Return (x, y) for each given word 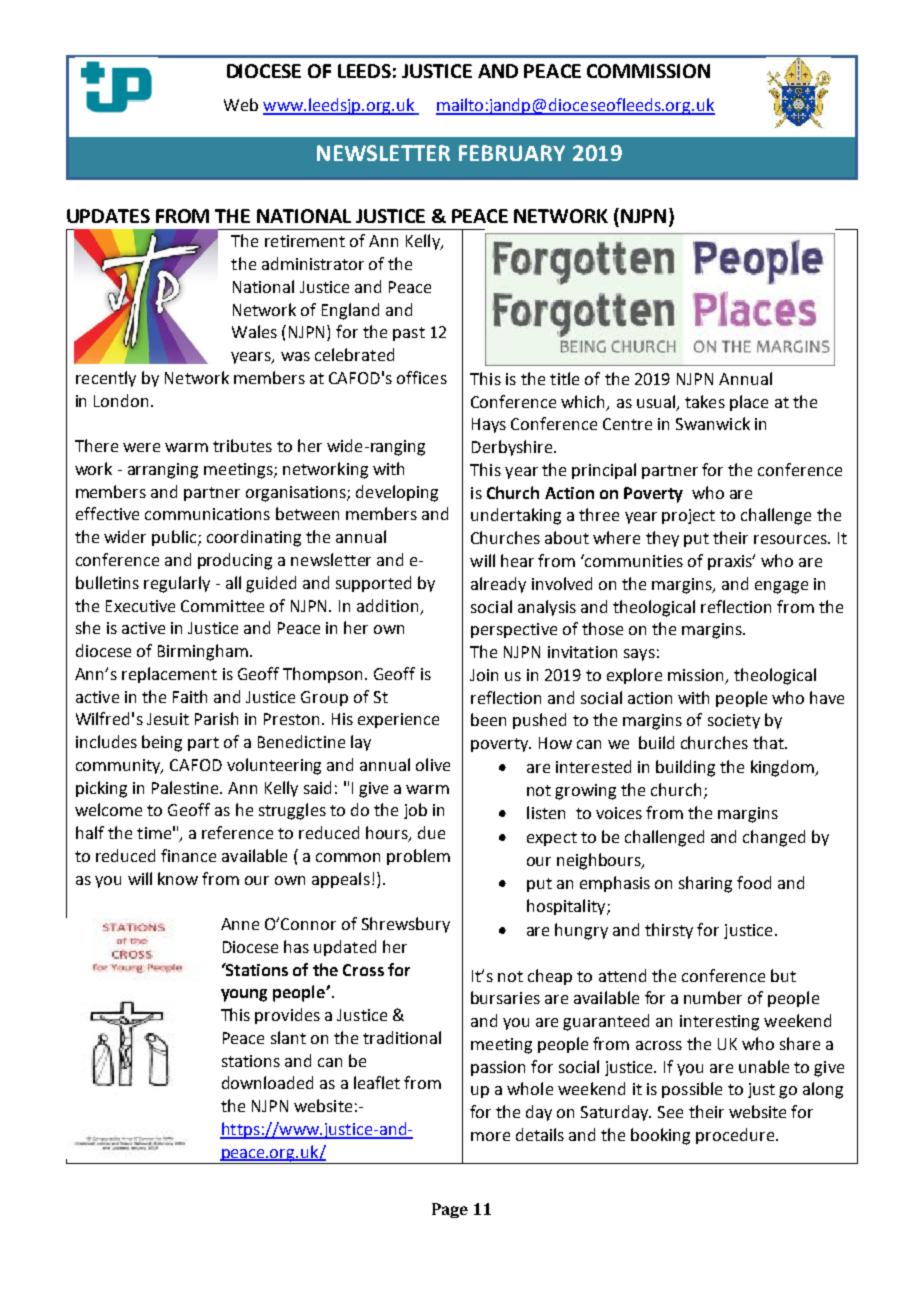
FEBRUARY (512, 153)
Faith (190, 696)
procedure (736, 1136)
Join (484, 675)
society (734, 721)
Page (450, 1210)
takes (705, 401)
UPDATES (108, 216)
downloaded (267, 1082)
